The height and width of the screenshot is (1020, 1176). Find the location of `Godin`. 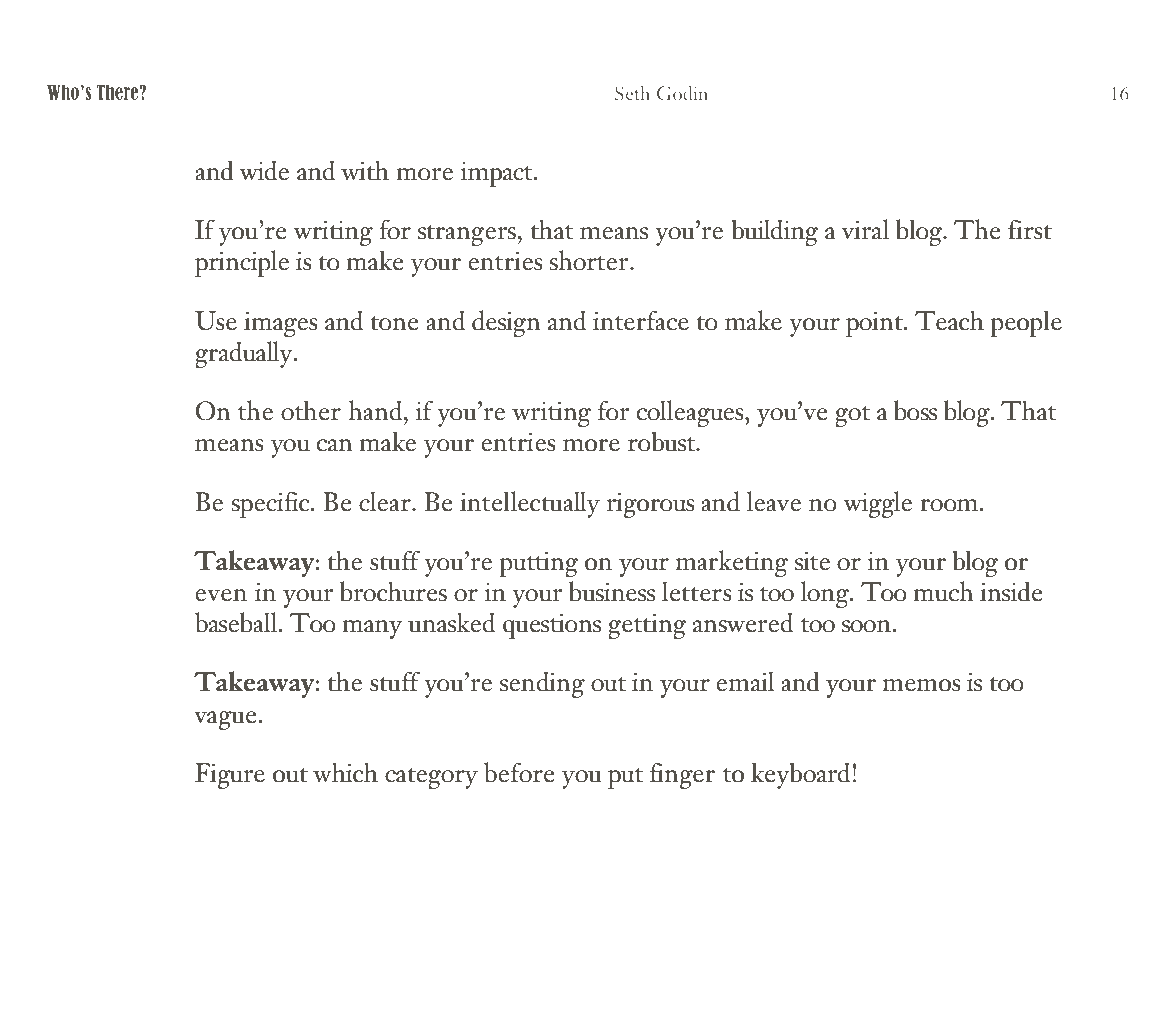

Godin is located at coordinates (682, 93).
